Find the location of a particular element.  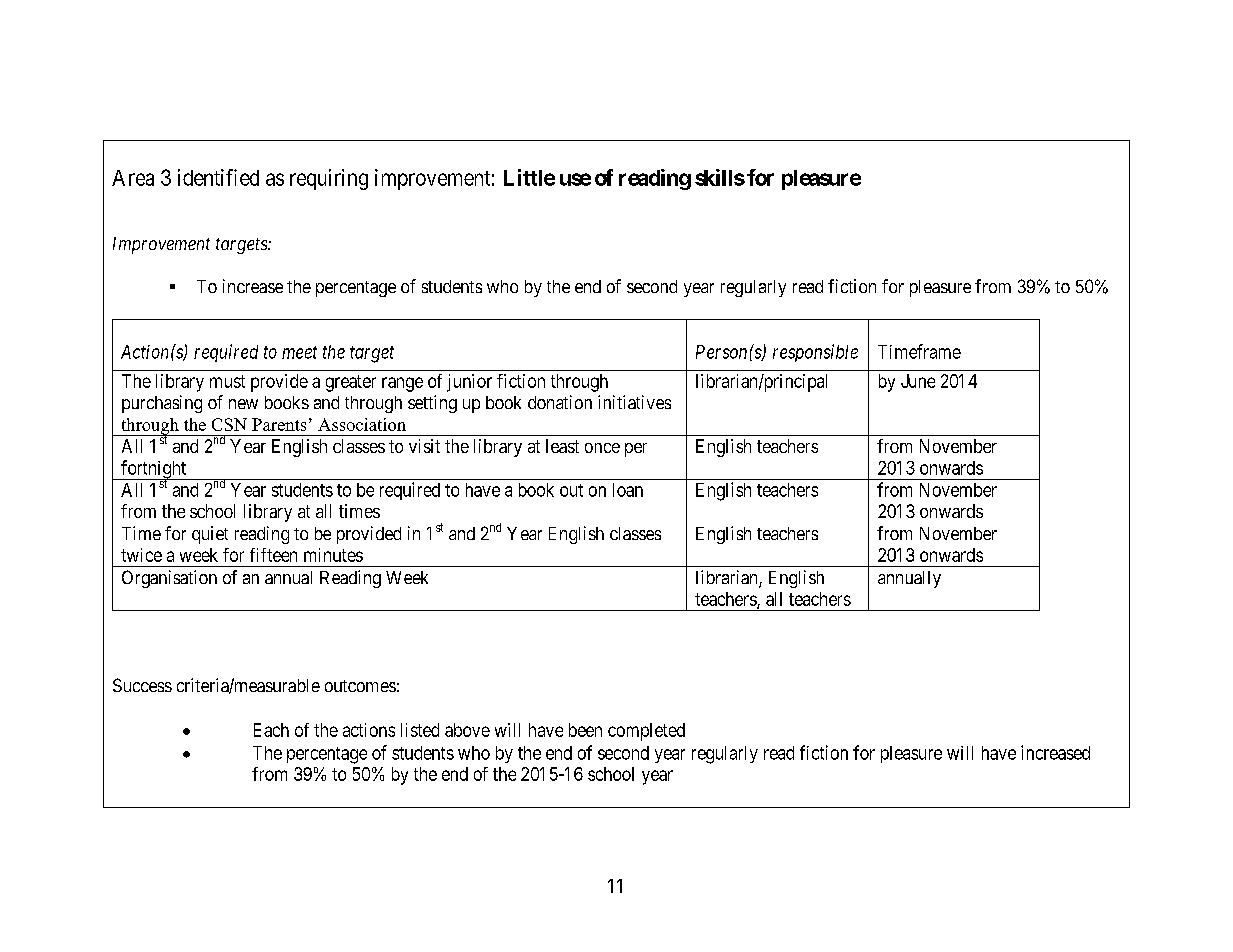

requiring is located at coordinates (329, 179).
